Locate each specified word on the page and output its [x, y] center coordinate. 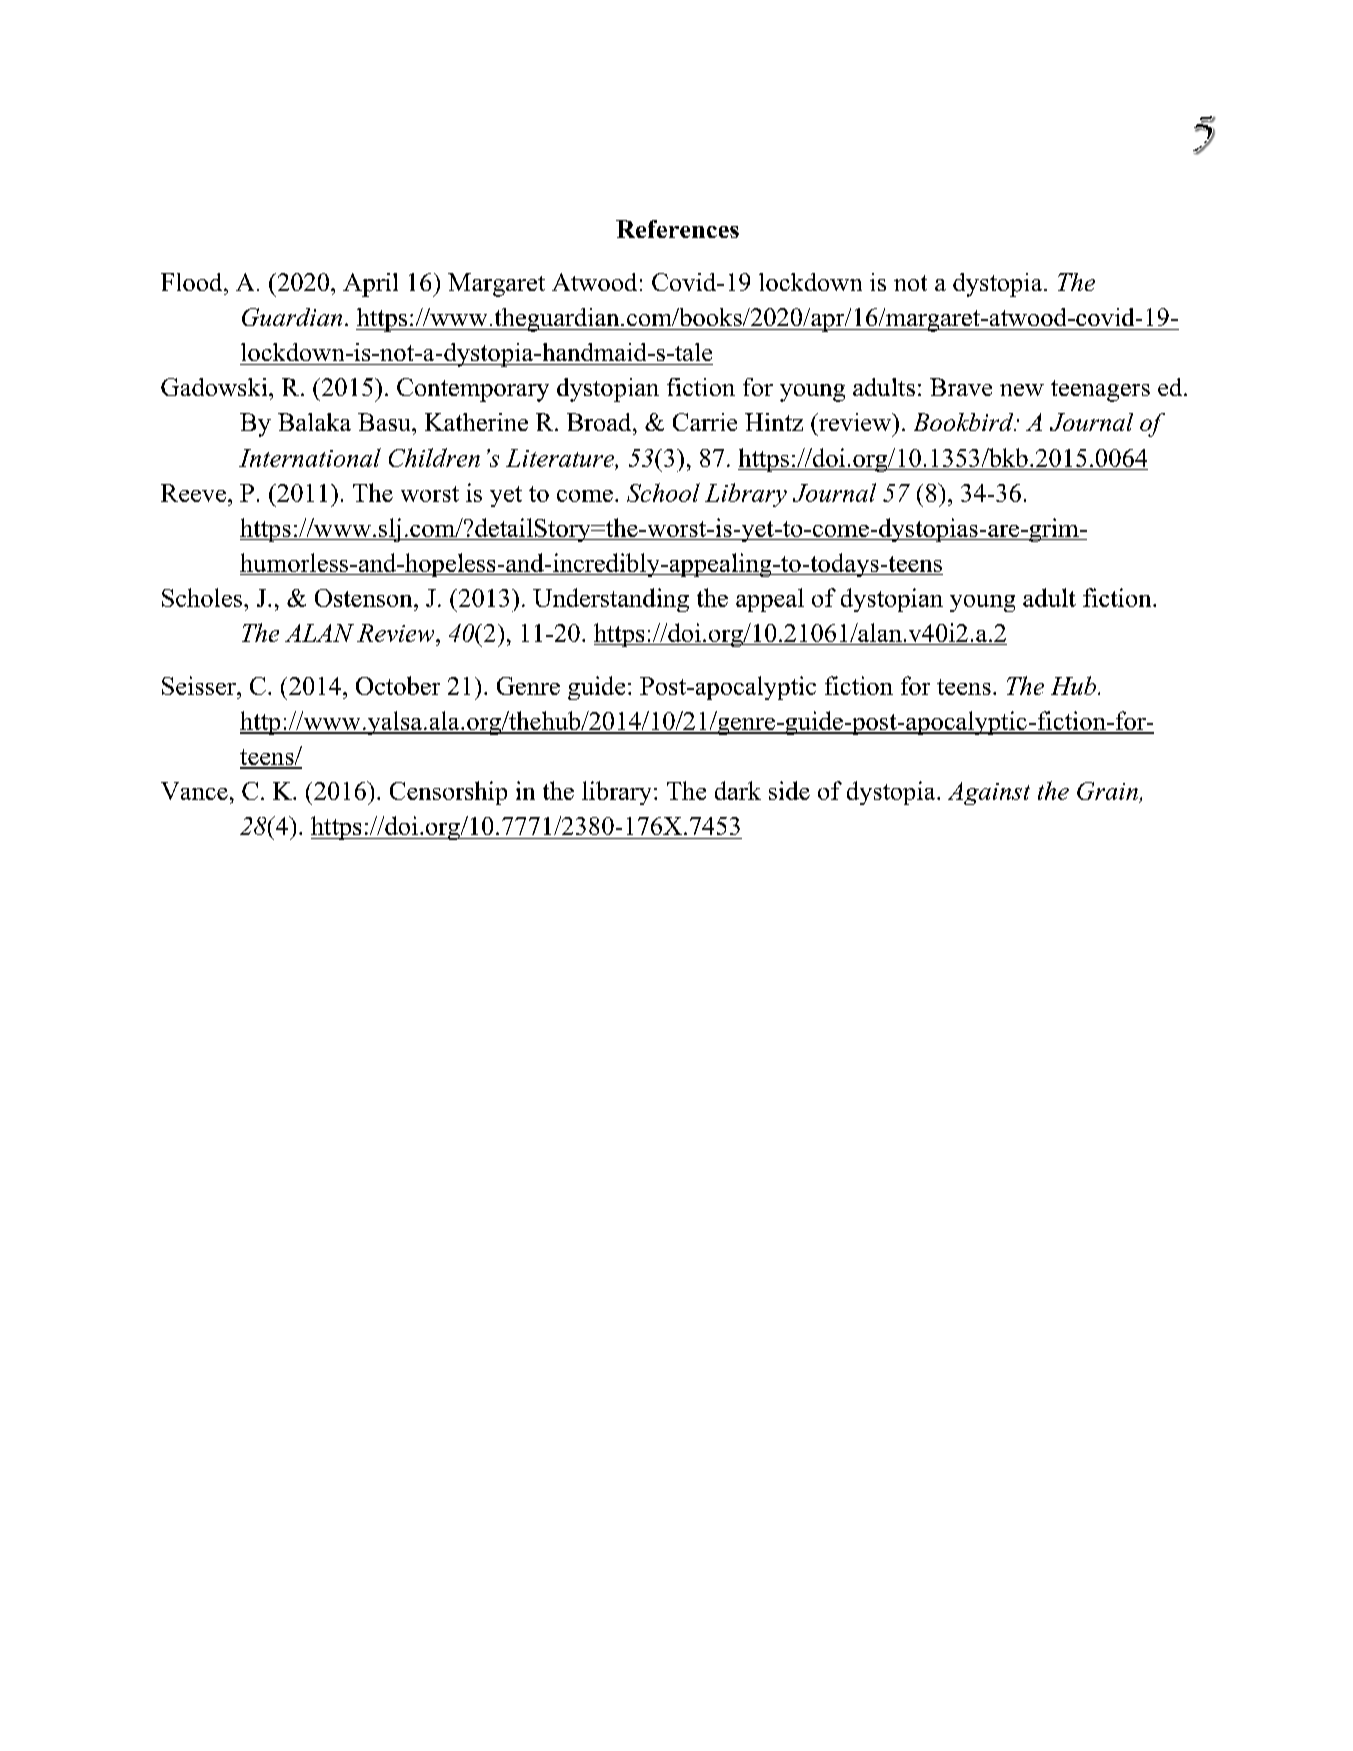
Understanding [611, 600]
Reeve [193, 493]
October [398, 685]
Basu [385, 422]
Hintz [774, 422]
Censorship [448, 793]
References [677, 229]
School [663, 492]
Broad [600, 422]
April [370, 285]
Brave [961, 387]
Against [989, 793]
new [1022, 390]
